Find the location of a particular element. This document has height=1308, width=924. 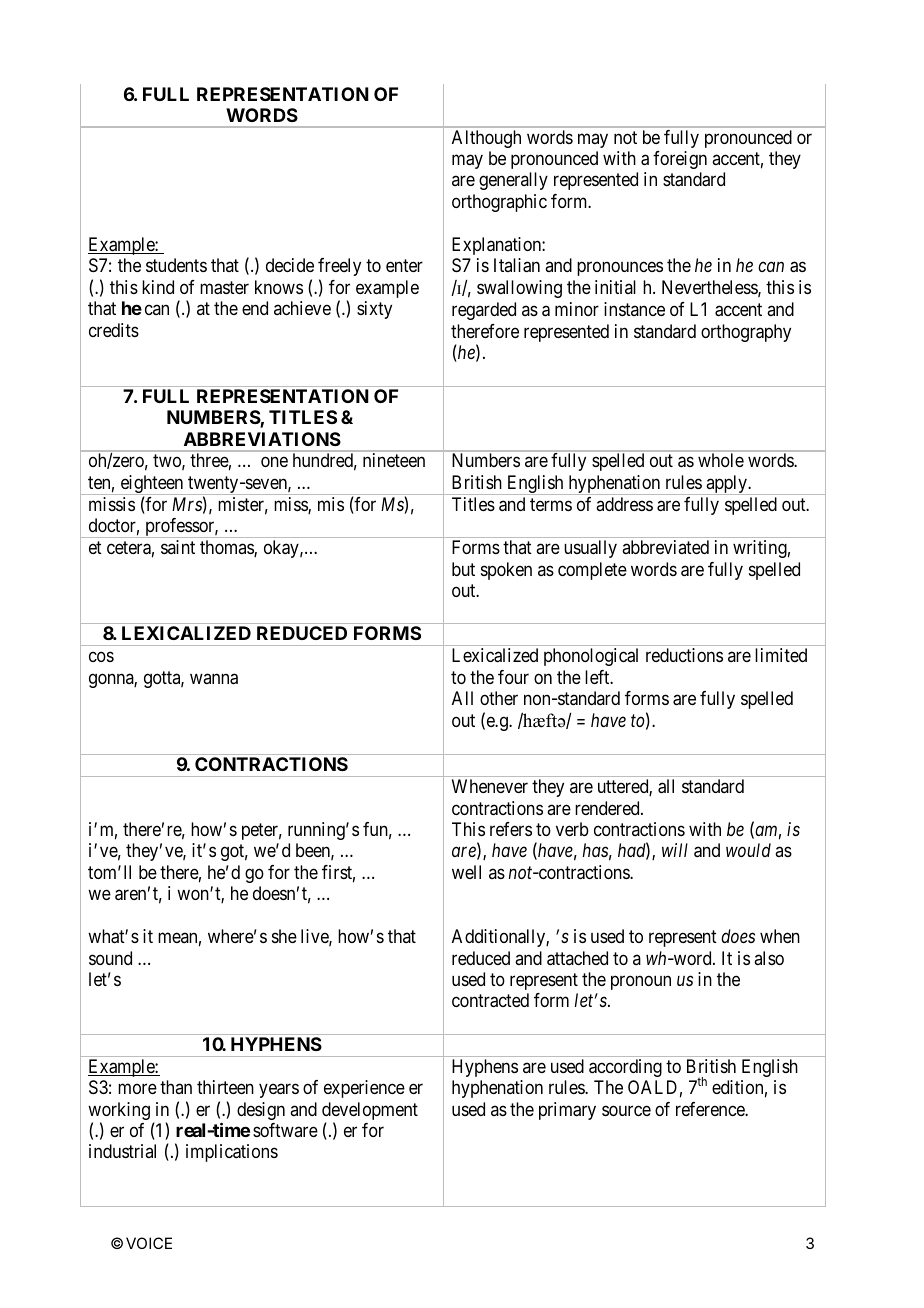

wanna is located at coordinates (214, 679).
